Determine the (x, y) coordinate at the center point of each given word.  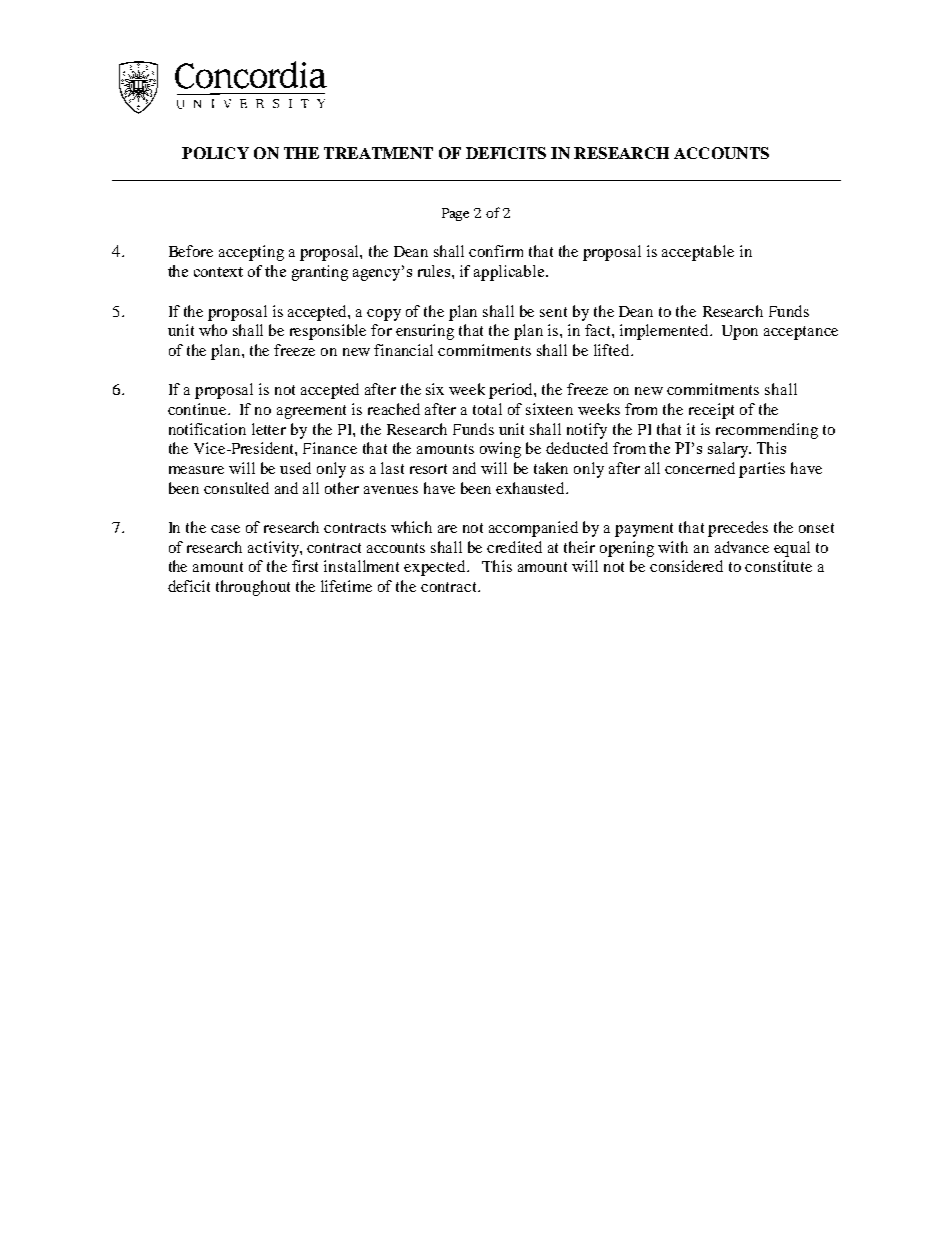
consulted (236, 488)
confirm (496, 251)
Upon (740, 332)
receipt (711, 411)
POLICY (215, 153)
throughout (253, 588)
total (487, 409)
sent (553, 312)
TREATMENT (378, 153)
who (213, 330)
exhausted (532, 488)
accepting (251, 253)
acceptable (698, 253)
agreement (311, 412)
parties (762, 470)
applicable (510, 273)
